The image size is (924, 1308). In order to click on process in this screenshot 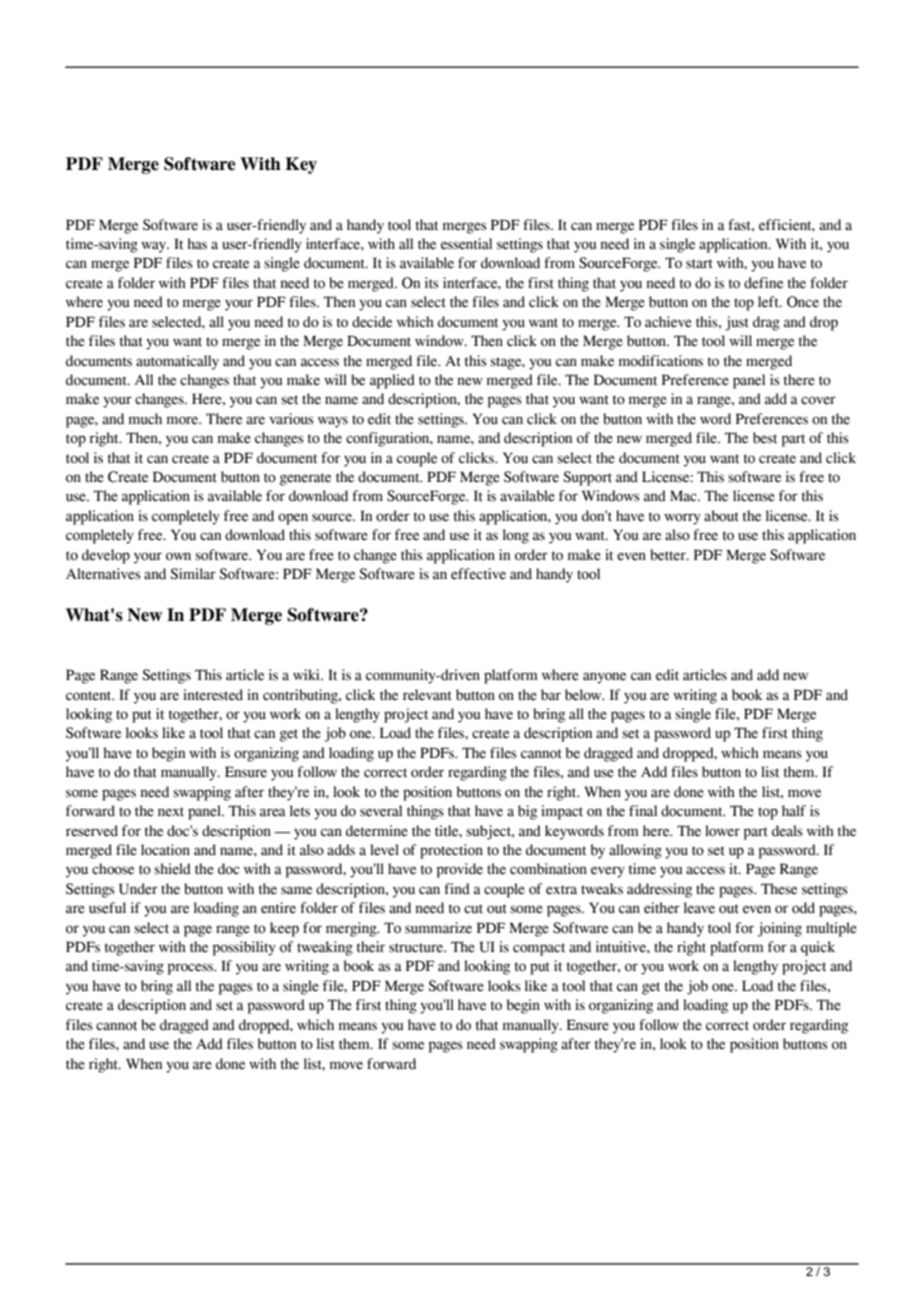, I will do `click(191, 969)`.
